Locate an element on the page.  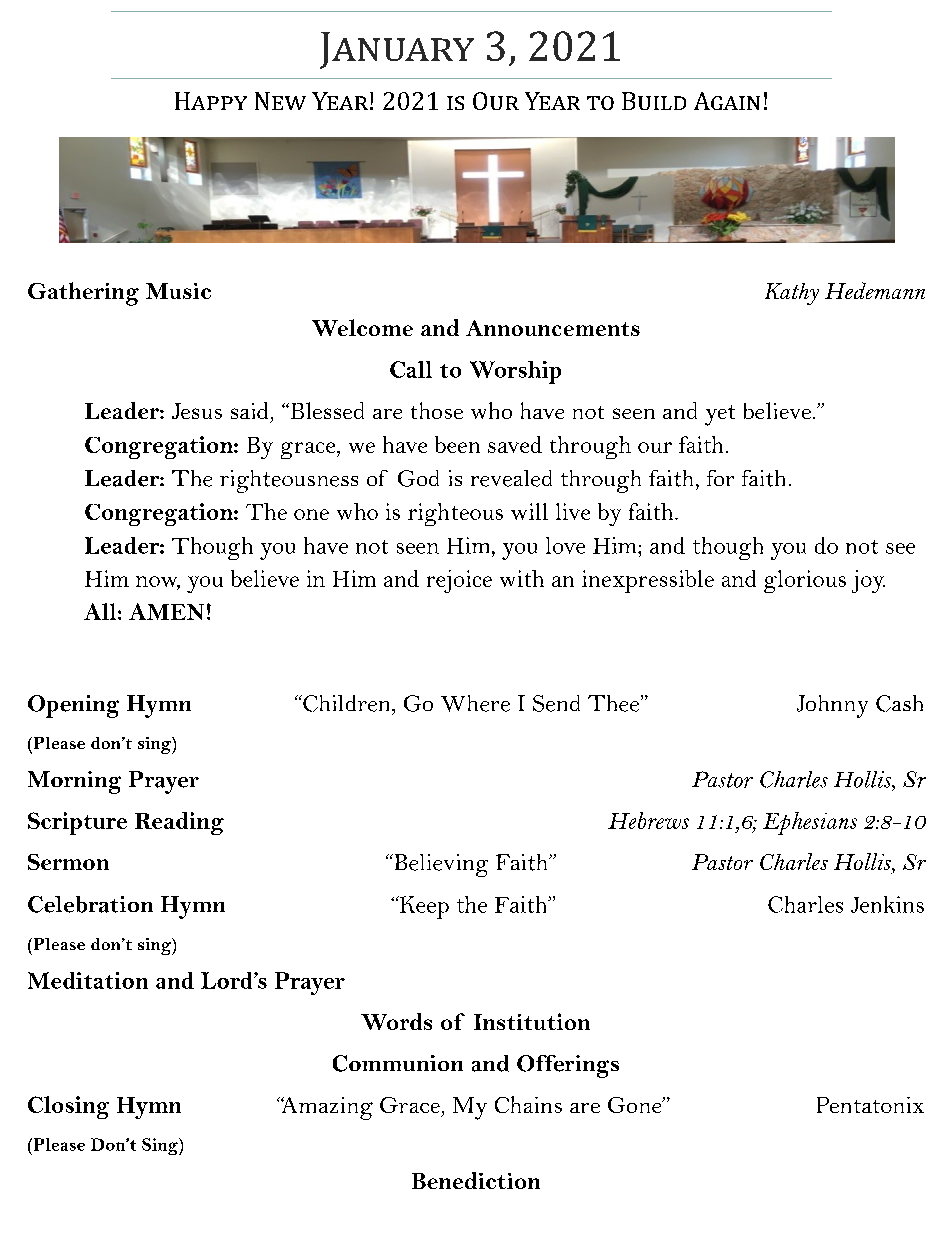
January is located at coordinates (397, 50).
